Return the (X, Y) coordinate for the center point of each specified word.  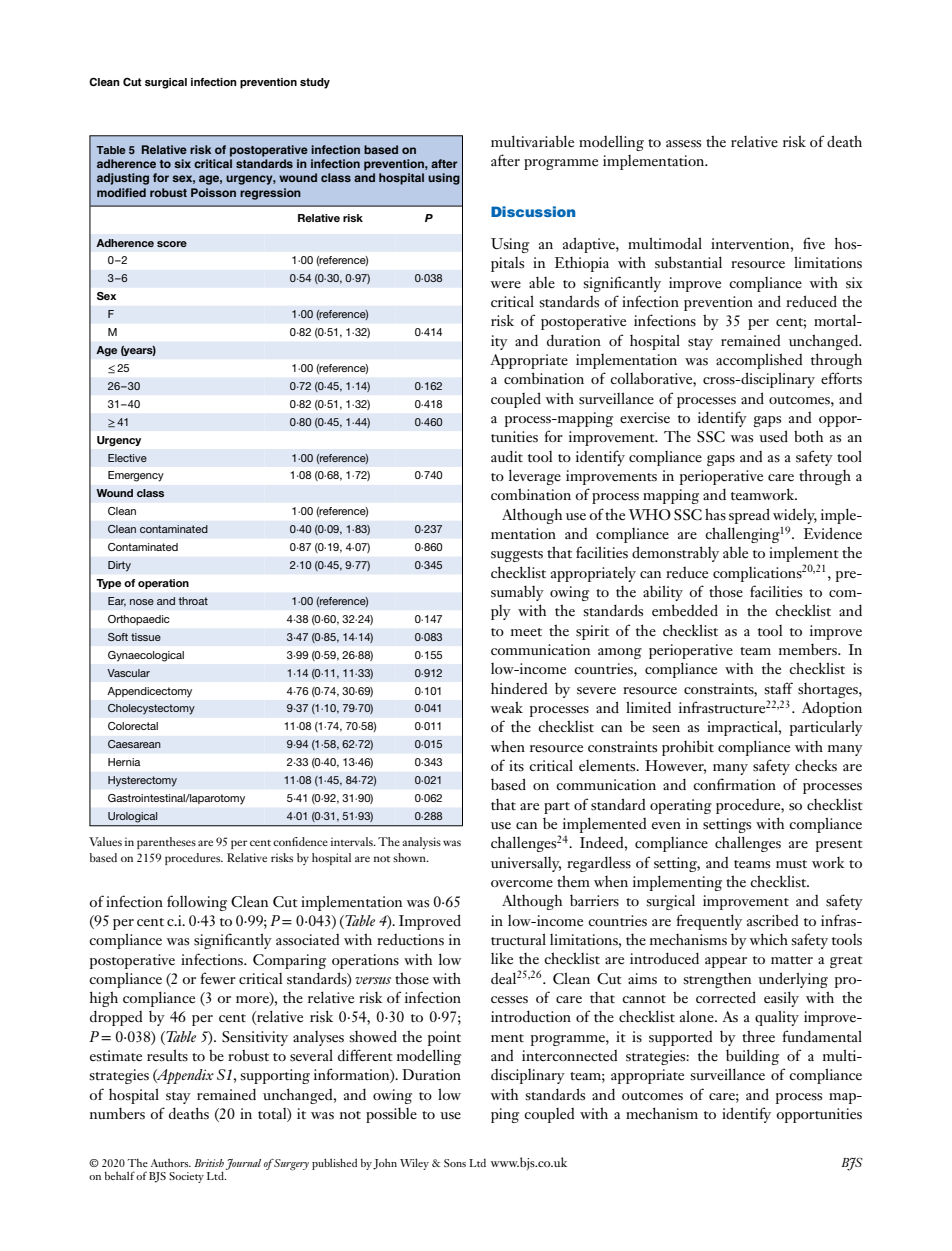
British (209, 1163)
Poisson (213, 192)
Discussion (533, 211)
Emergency (136, 476)
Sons (455, 1163)
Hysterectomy (142, 781)
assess (683, 144)
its (516, 766)
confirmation (734, 784)
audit (507, 456)
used (773, 436)
